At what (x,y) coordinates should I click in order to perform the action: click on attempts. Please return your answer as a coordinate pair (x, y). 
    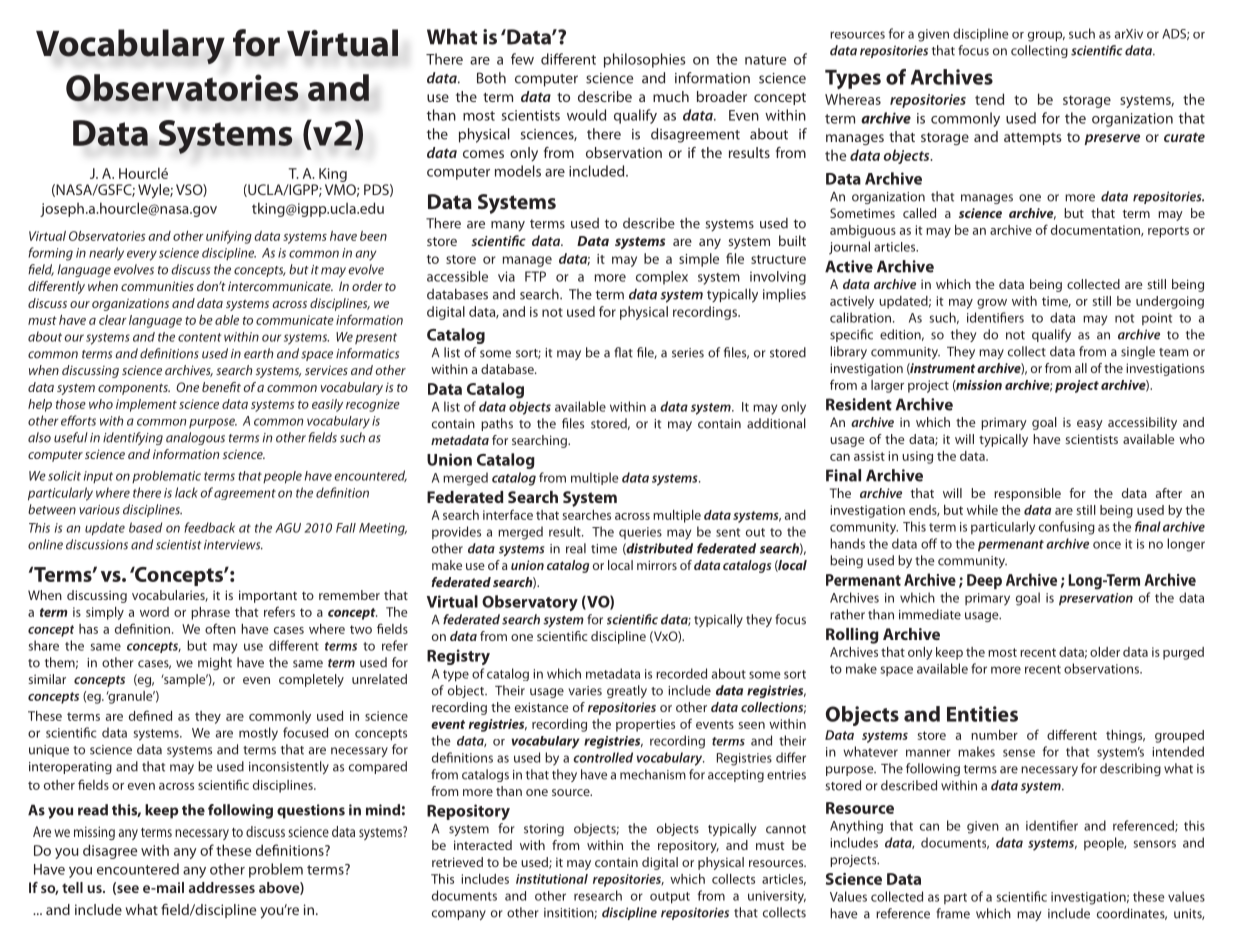
    Looking at the image, I should click on (1033, 139).
